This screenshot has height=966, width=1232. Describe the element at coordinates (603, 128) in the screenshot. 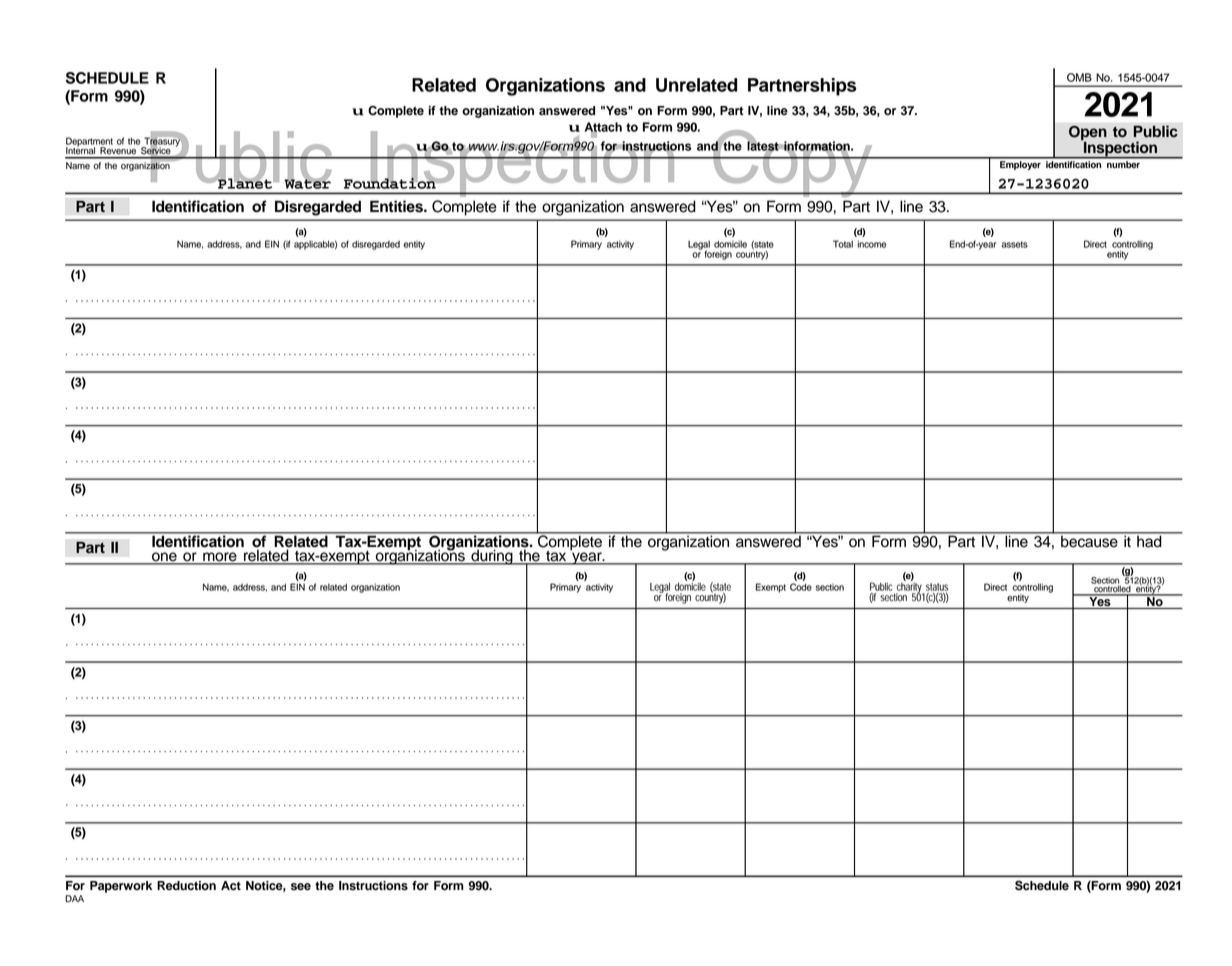

I see `Attach` at that location.
